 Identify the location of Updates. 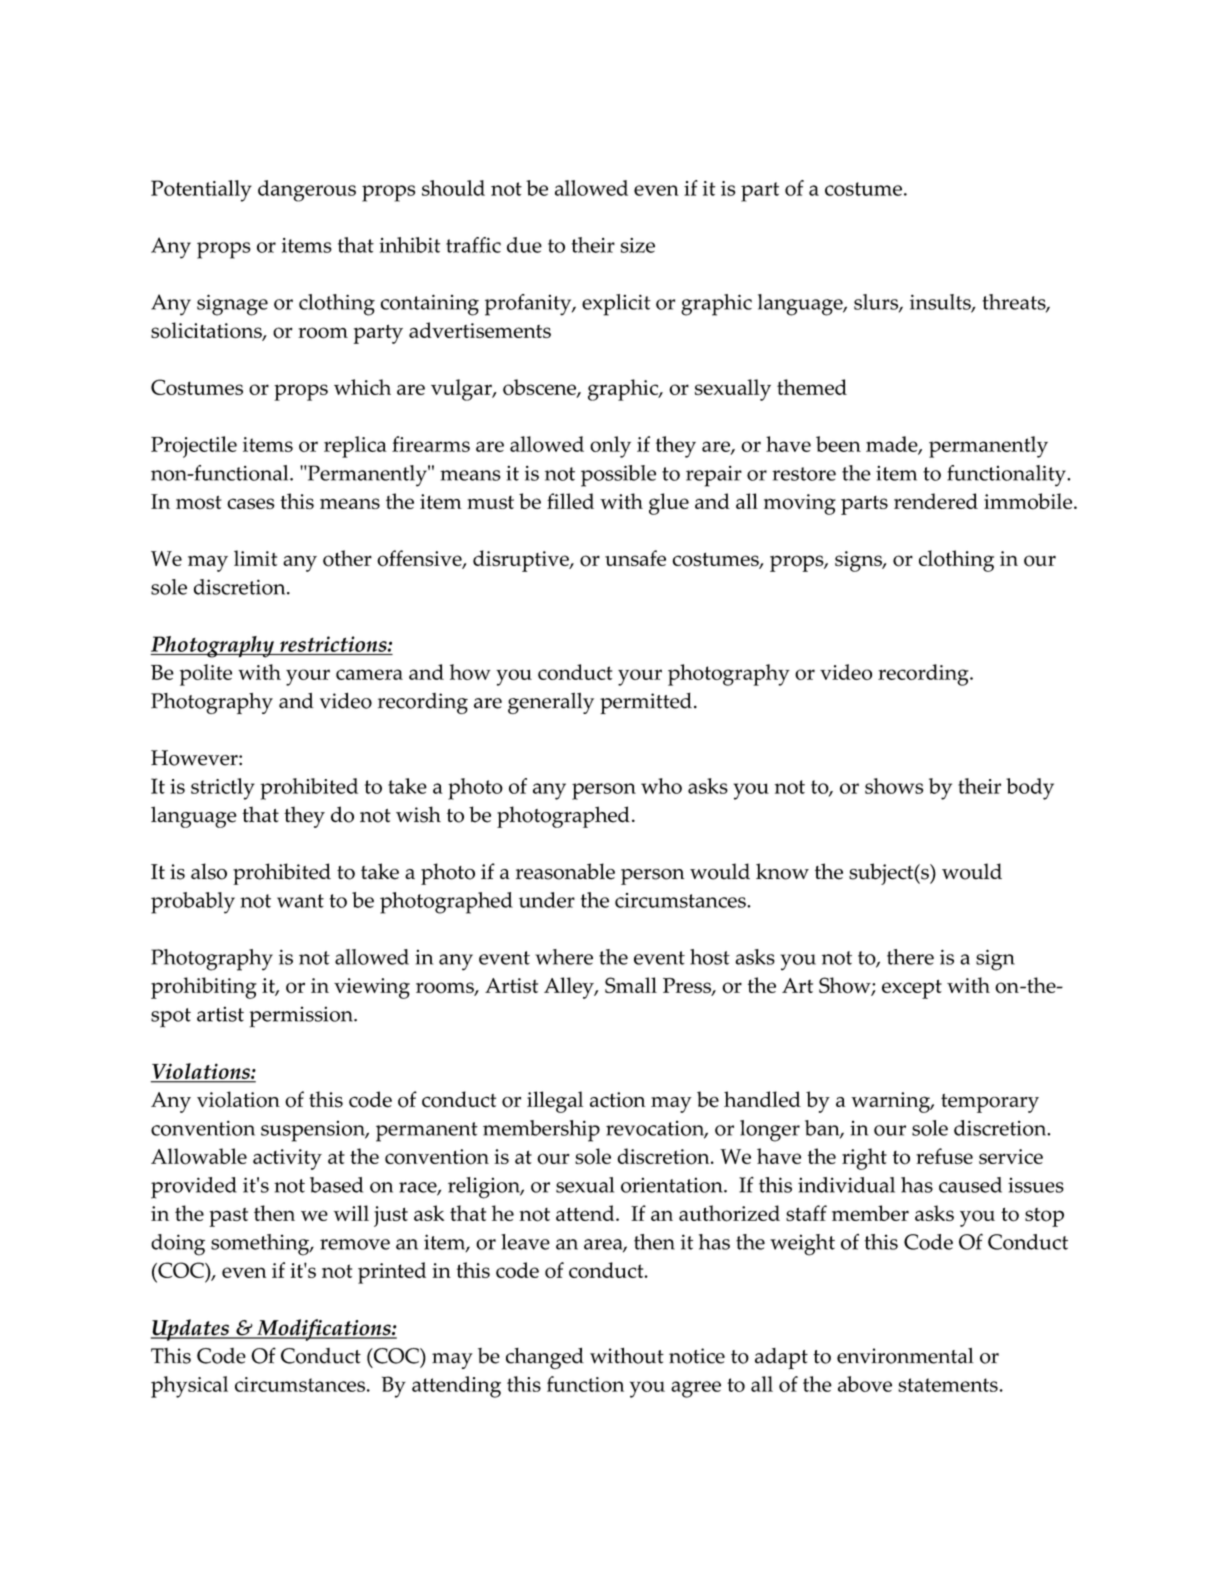
(191, 1330).
